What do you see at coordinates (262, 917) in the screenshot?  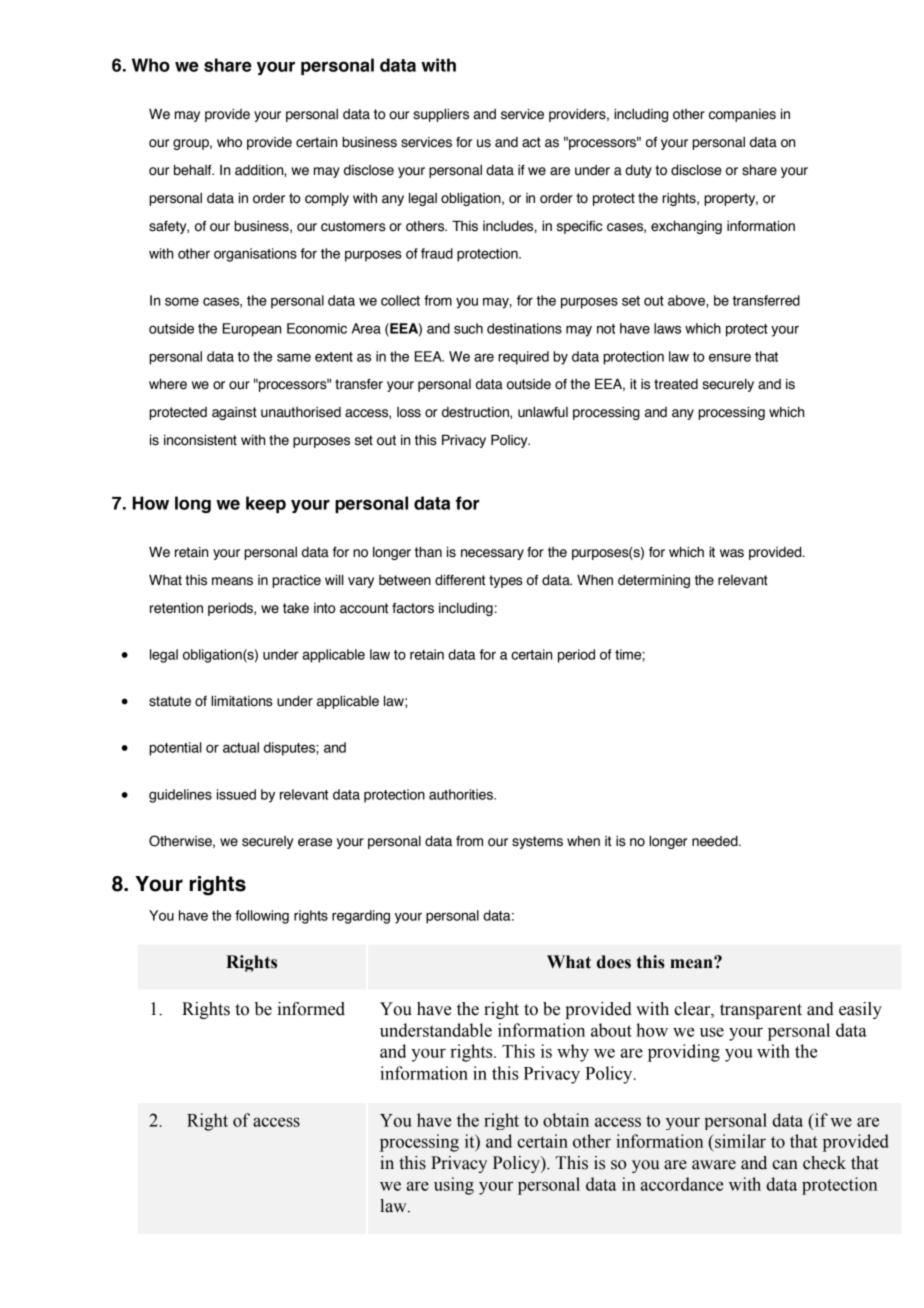 I see `following` at bounding box center [262, 917].
